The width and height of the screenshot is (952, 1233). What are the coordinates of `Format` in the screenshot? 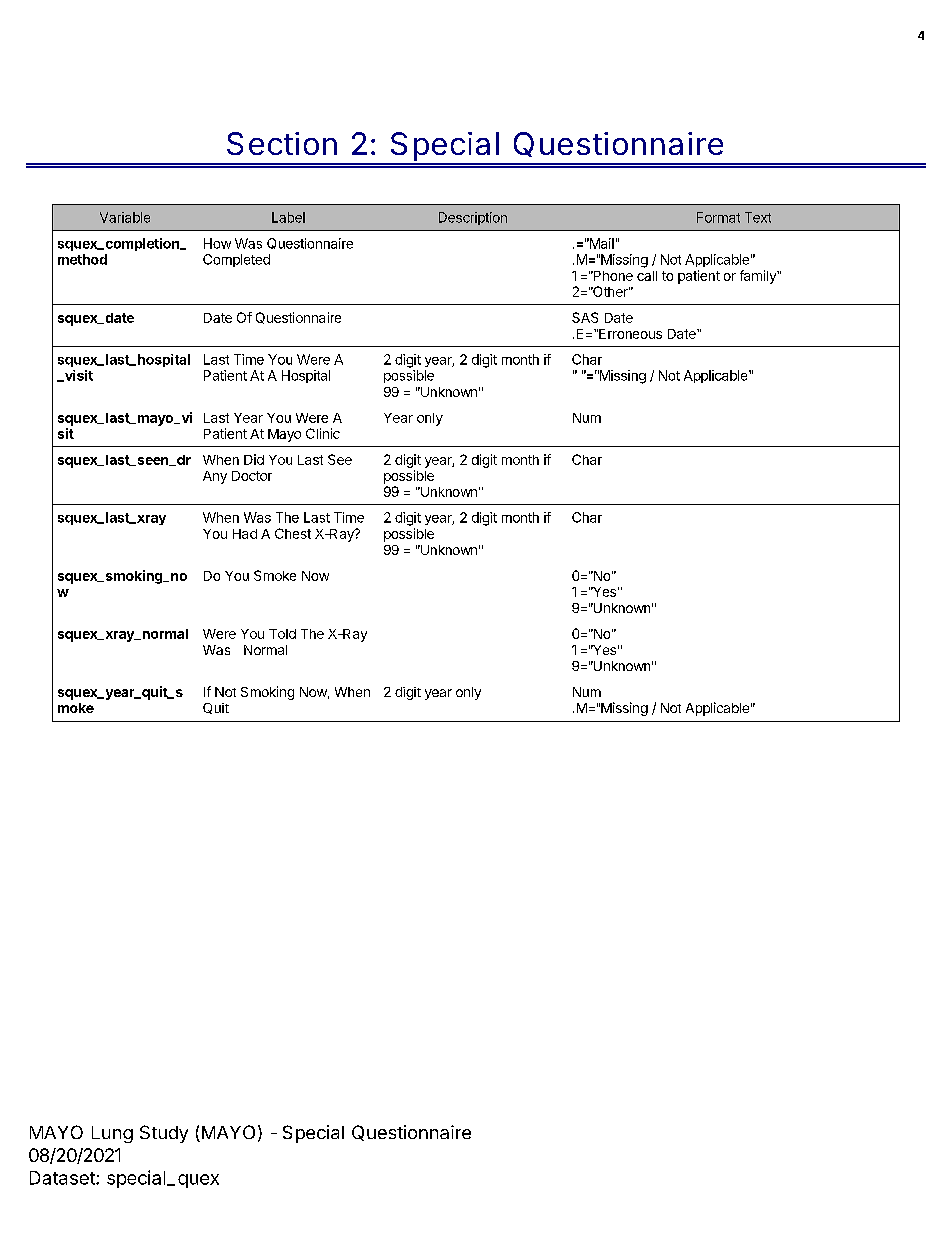 It's located at (718, 217).
